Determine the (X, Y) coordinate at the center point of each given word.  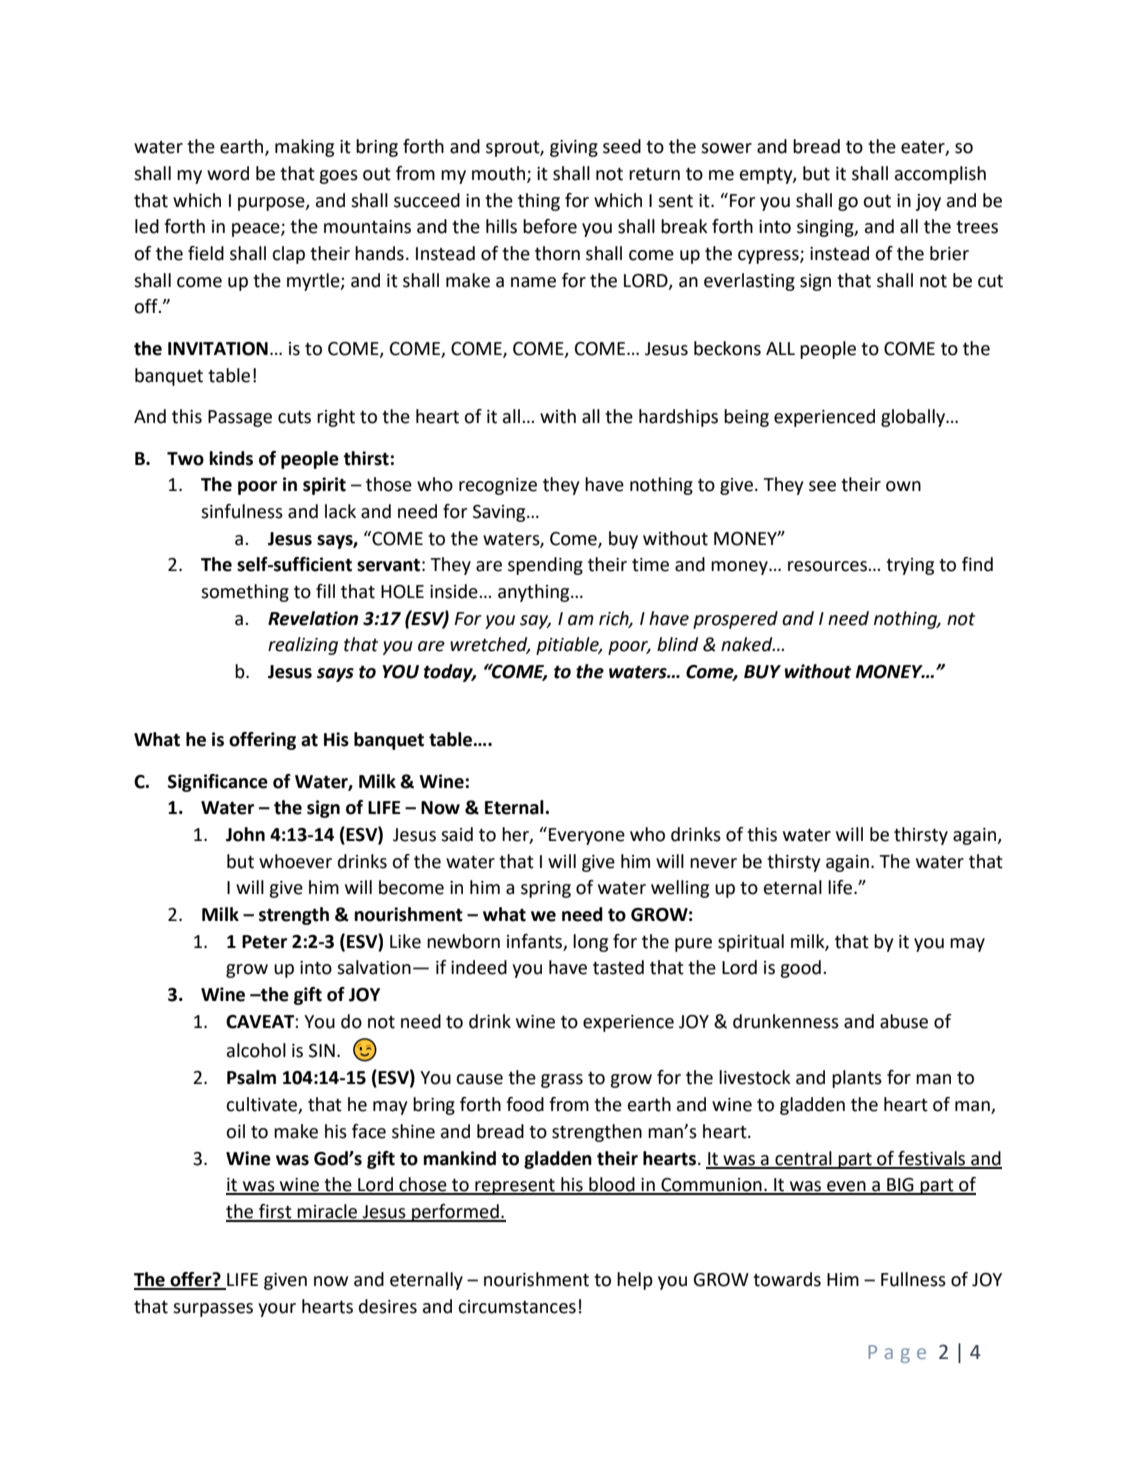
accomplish (940, 175)
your (277, 1310)
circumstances (517, 1307)
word (228, 173)
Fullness (913, 1279)
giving (574, 148)
